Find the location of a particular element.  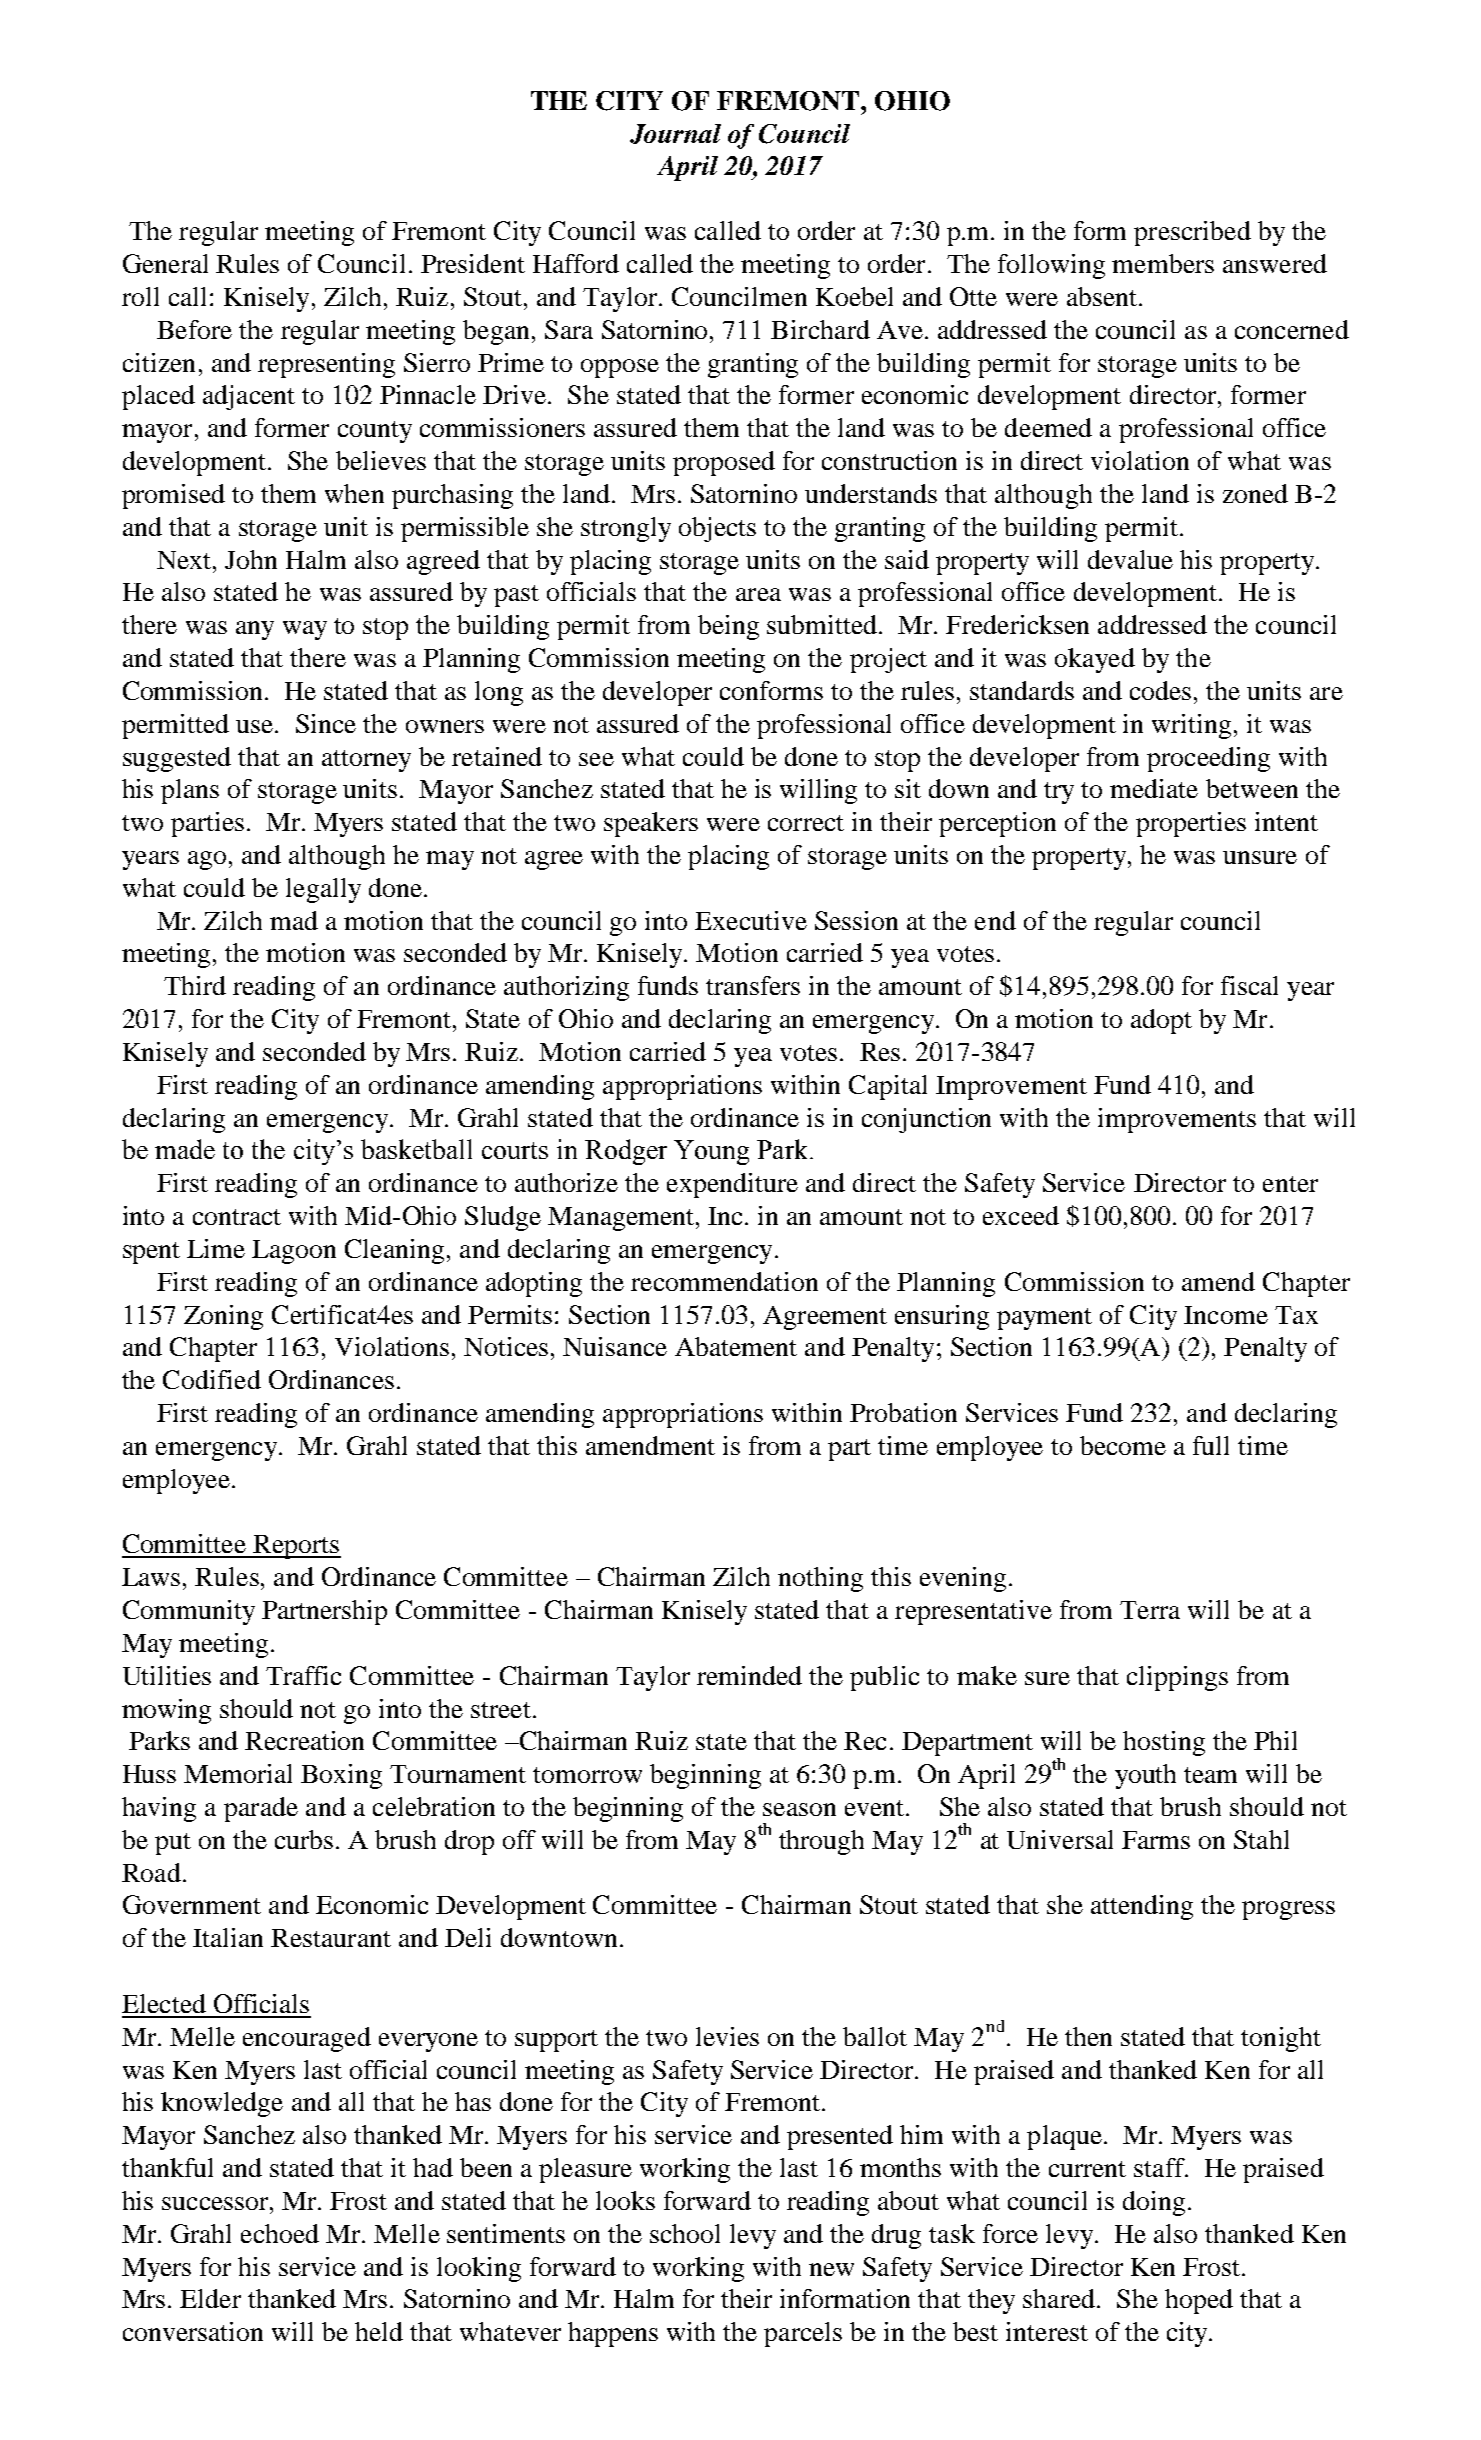

legally is located at coordinates (323, 890).
